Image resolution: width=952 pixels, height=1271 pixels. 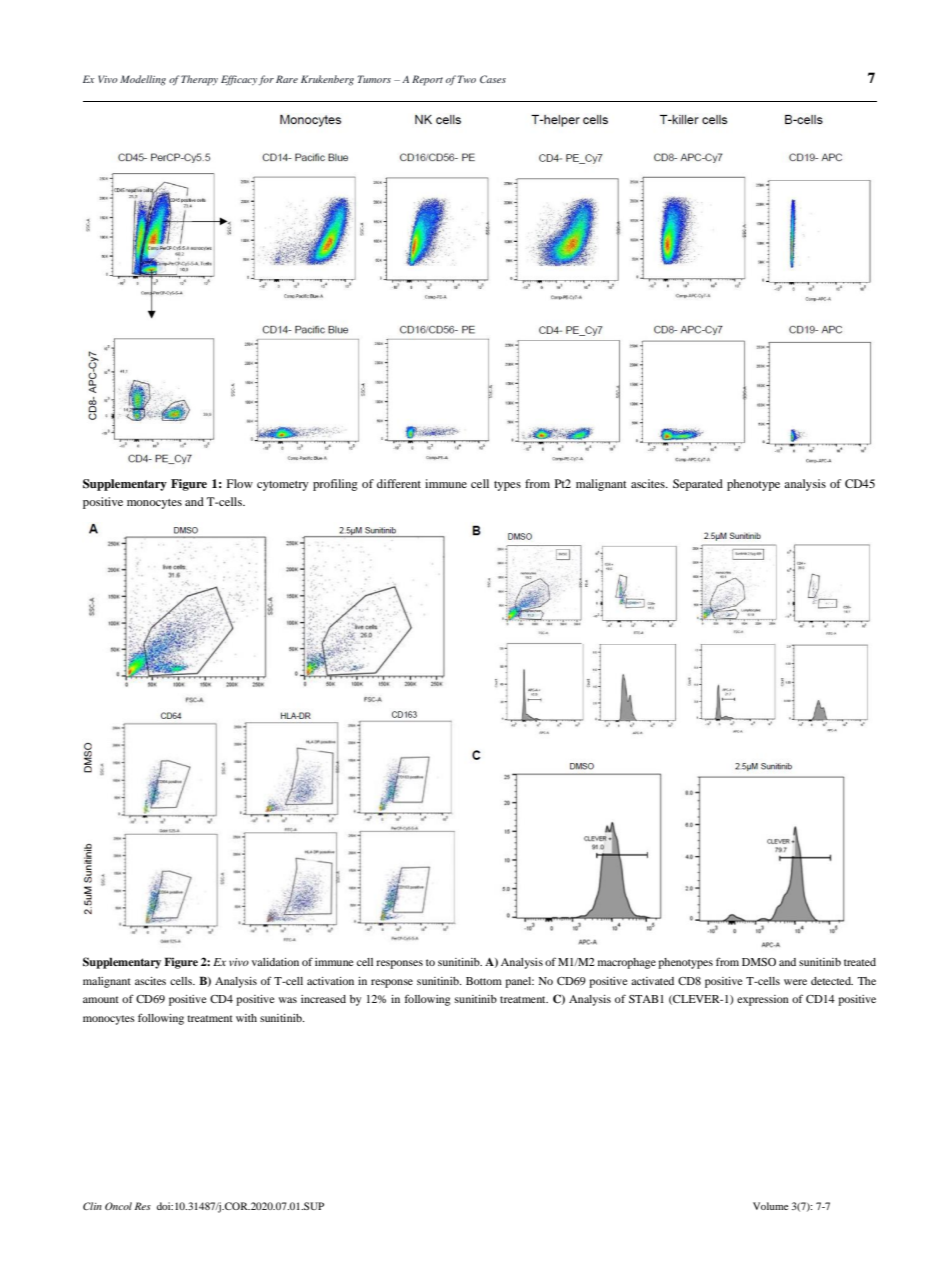 I want to click on Two, so click(x=467, y=79).
